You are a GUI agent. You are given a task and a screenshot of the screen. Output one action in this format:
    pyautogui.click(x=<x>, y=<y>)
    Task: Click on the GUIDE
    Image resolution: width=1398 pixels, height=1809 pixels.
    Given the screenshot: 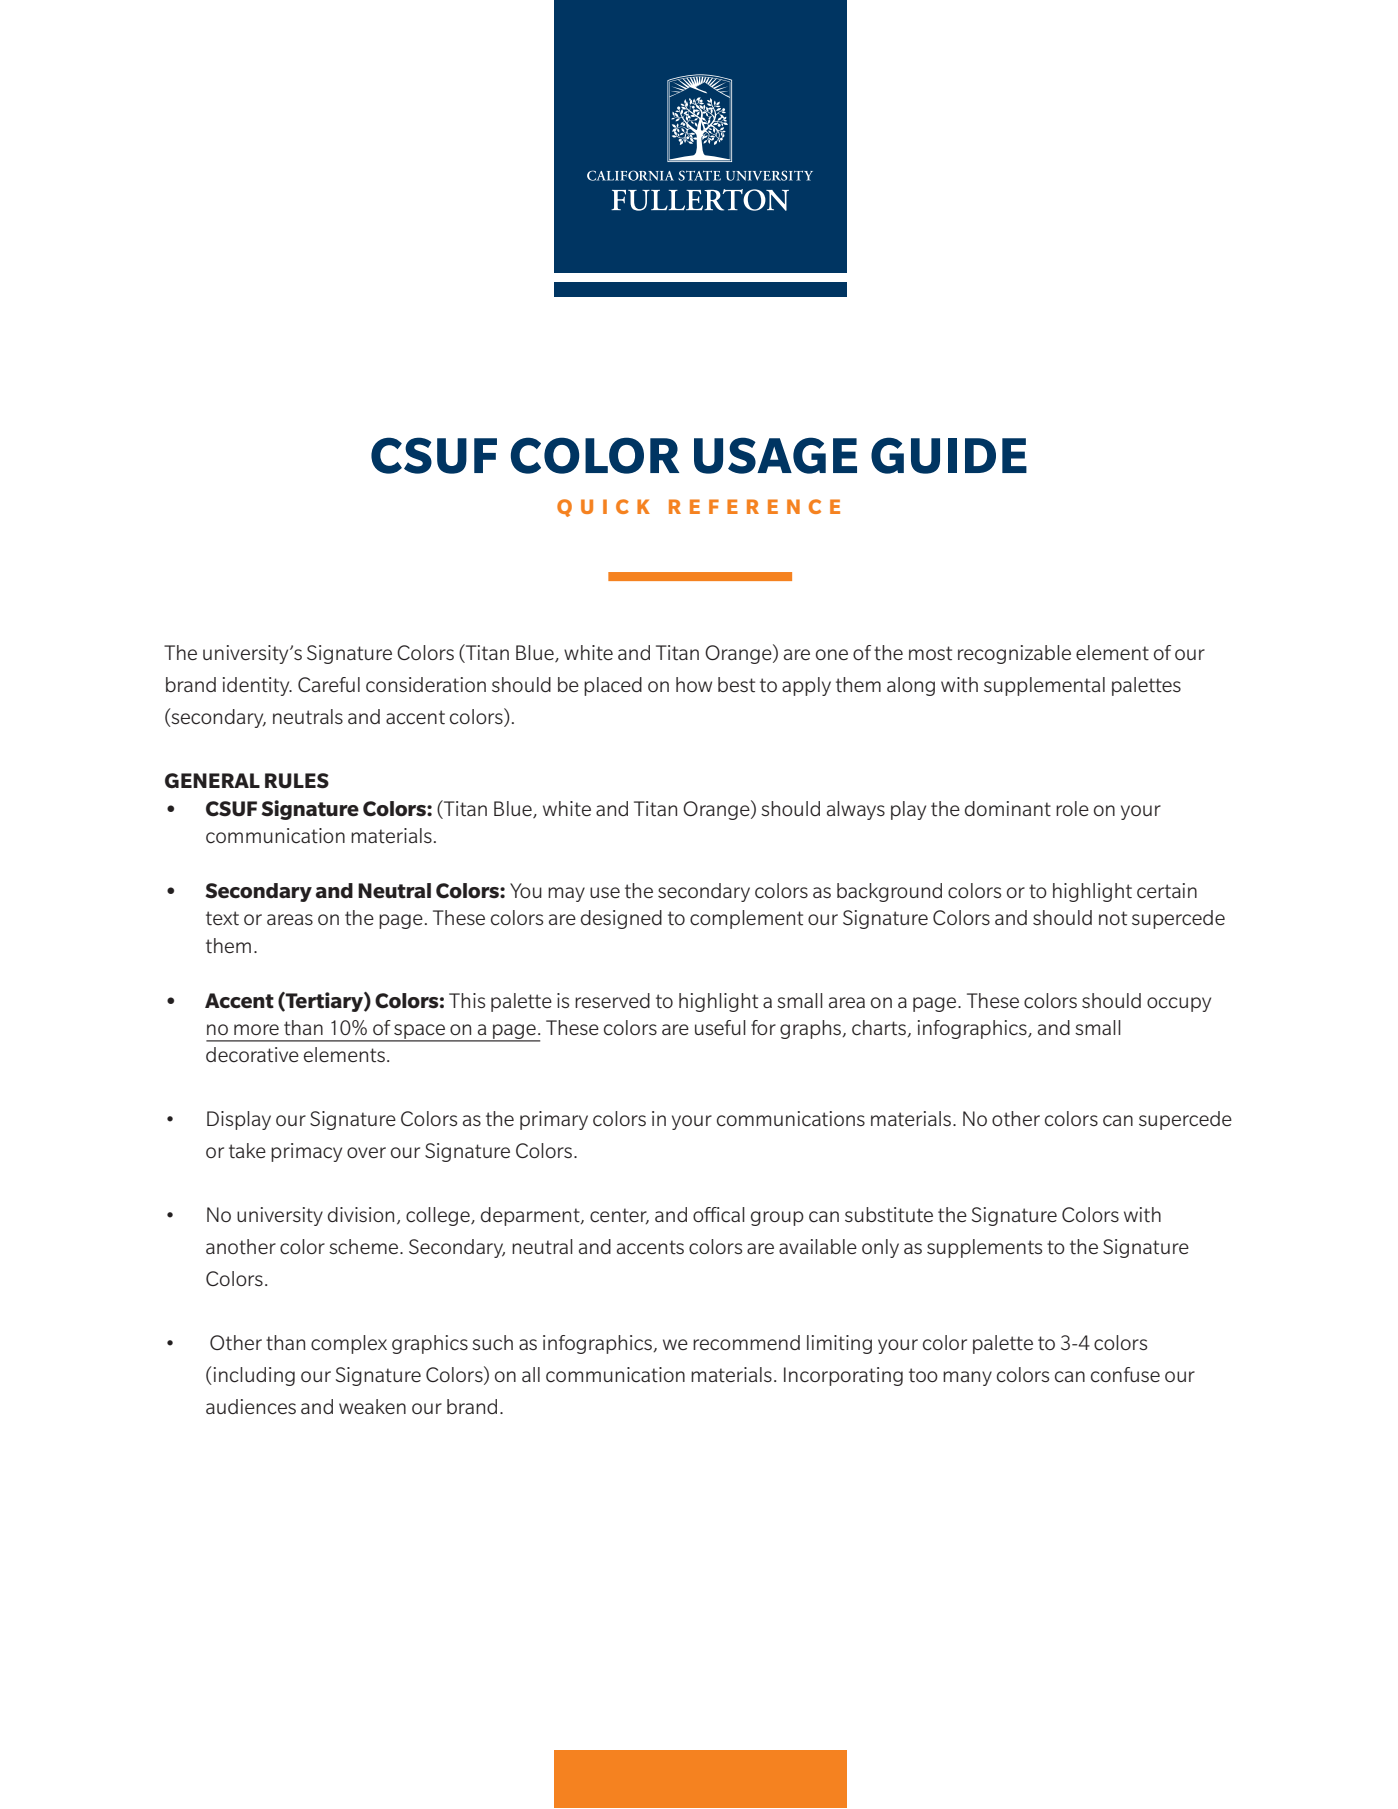 What is the action you would take?
    pyautogui.click(x=949, y=455)
